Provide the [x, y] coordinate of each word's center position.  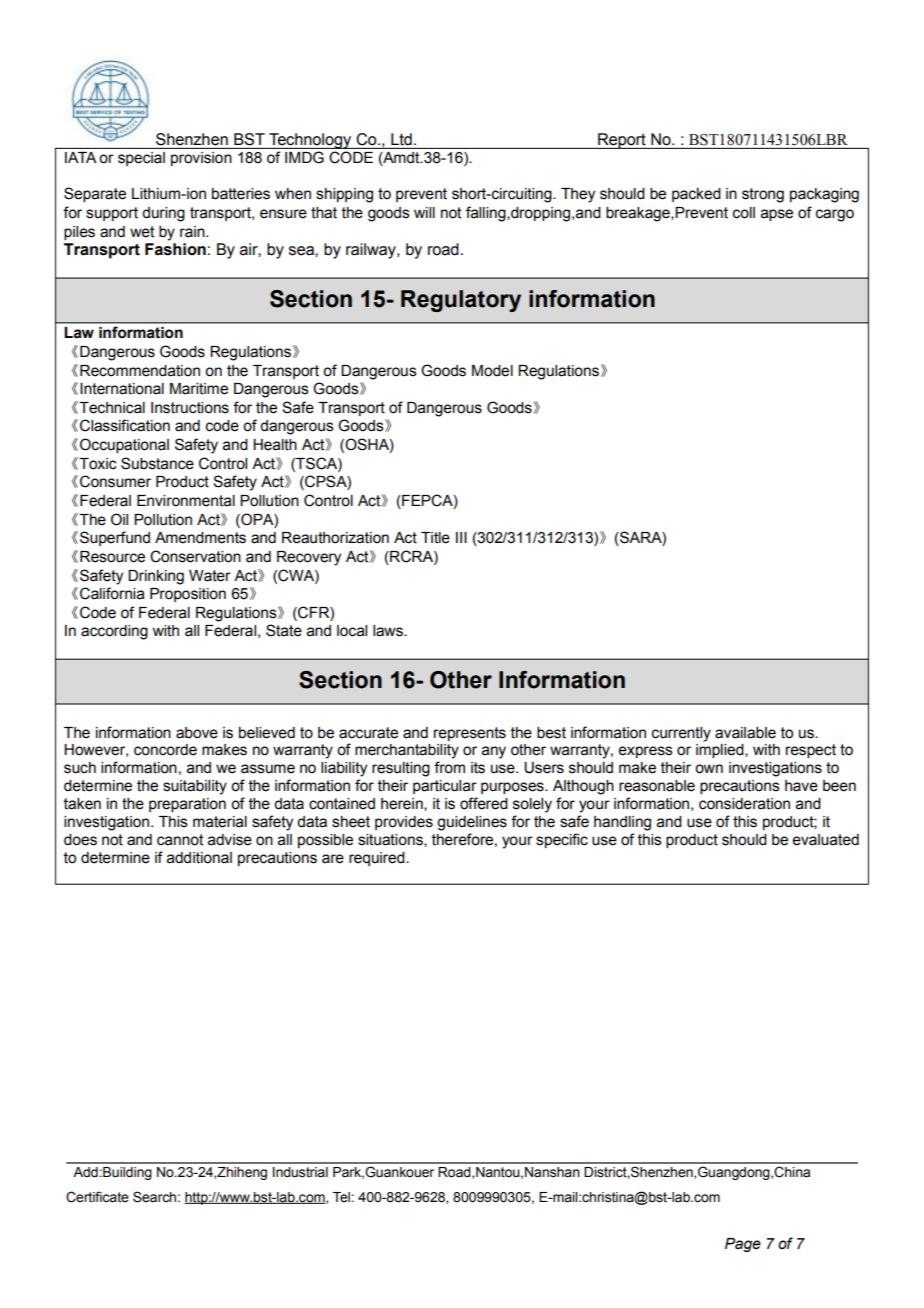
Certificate [97, 1197]
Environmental [186, 501]
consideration [744, 804]
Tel [341, 1197]
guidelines [472, 823]
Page [743, 1245]
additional [199, 858]
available [745, 733]
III [461, 537]
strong [763, 195]
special [141, 159]
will [424, 212]
